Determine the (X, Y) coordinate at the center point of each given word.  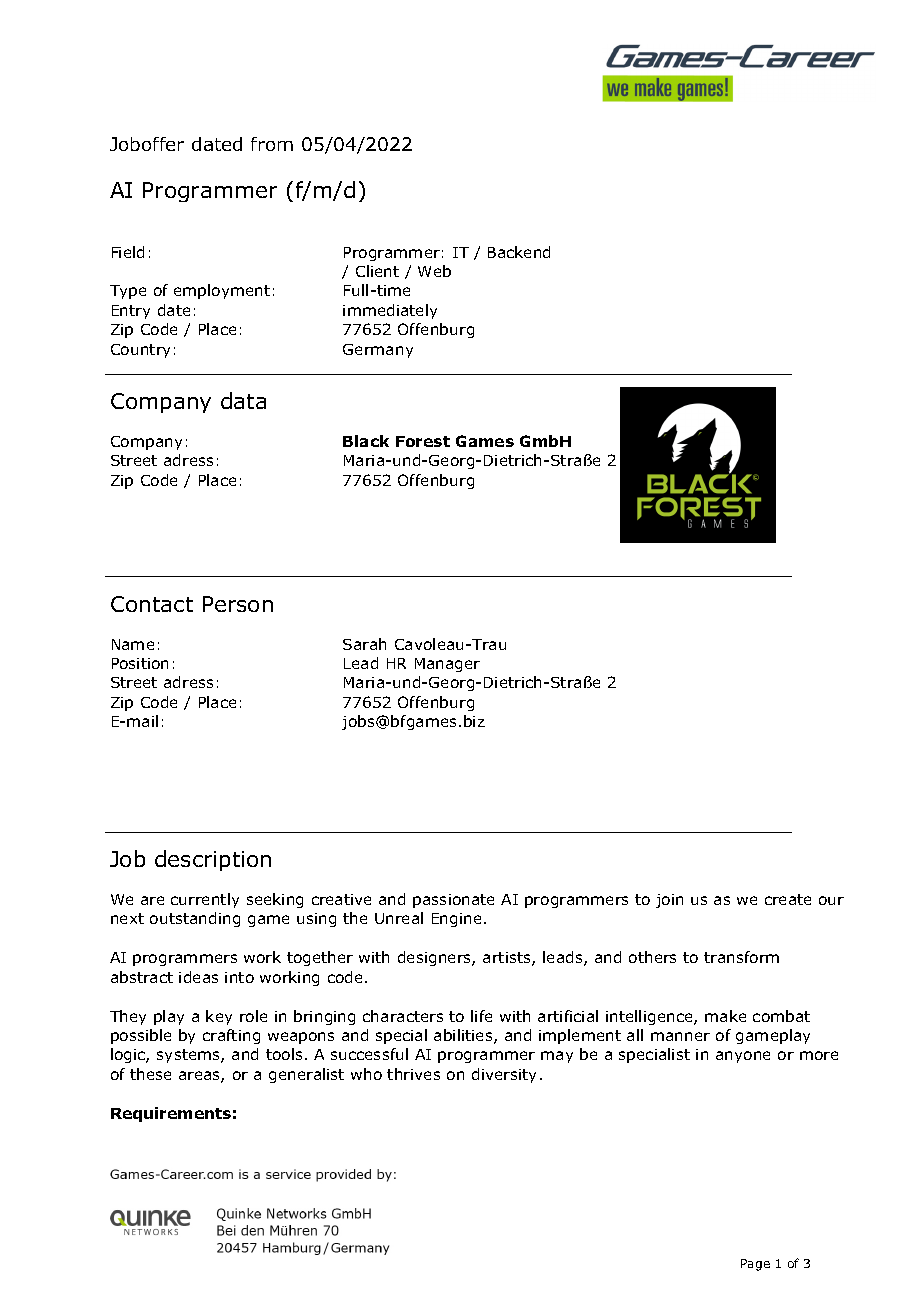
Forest (423, 441)
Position (140, 663)
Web (434, 271)
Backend (519, 252)
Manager (447, 665)
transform (741, 957)
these (150, 1074)
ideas (198, 977)
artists (508, 959)
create (788, 899)
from (272, 144)
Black (366, 441)
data (243, 400)
